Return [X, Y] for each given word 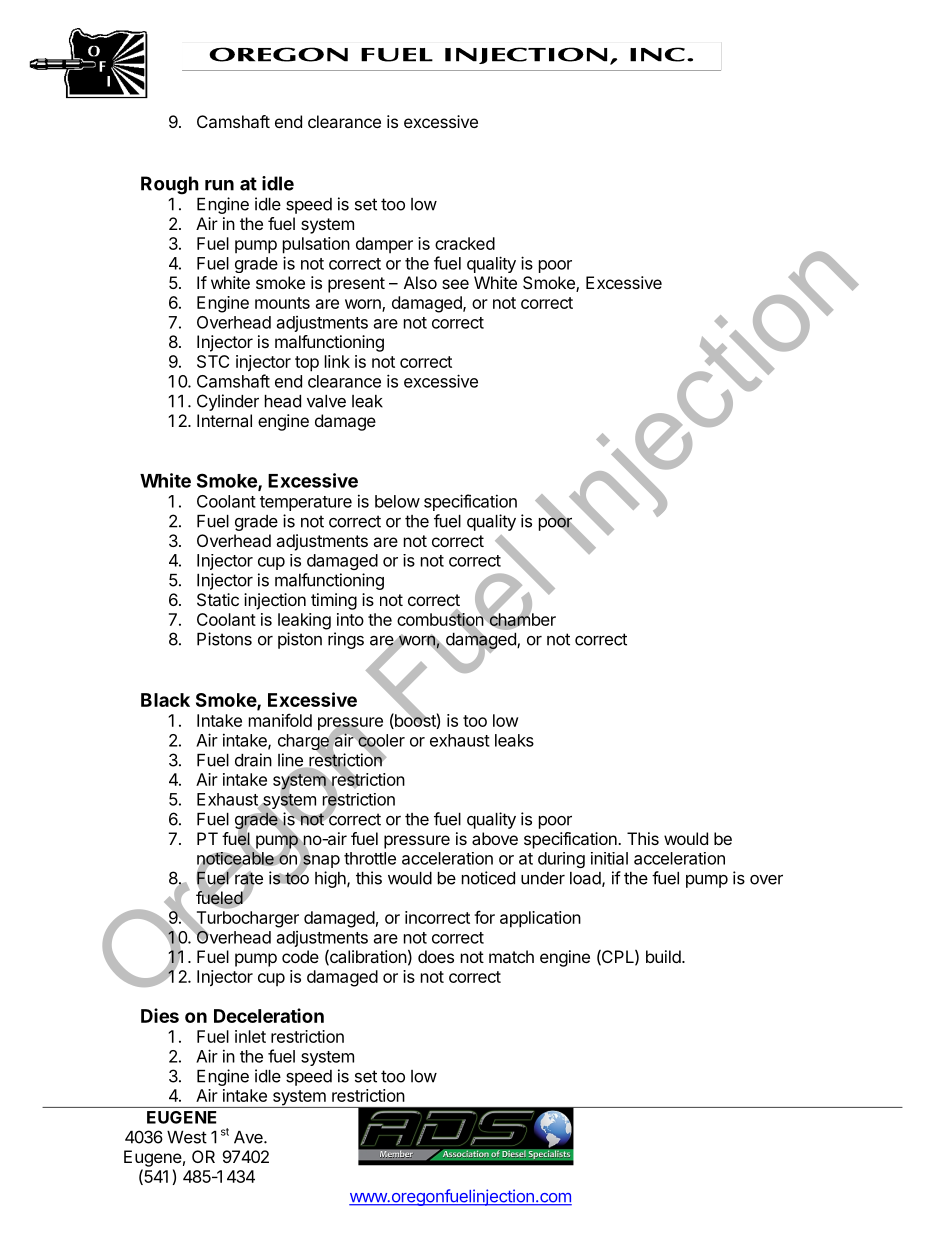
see [455, 284]
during [561, 860]
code [300, 956]
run [219, 185]
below [397, 501]
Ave [249, 1137]
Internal [224, 420]
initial [609, 858]
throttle [370, 858]
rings [346, 640]
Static [218, 599]
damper [384, 245]
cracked [465, 243]
